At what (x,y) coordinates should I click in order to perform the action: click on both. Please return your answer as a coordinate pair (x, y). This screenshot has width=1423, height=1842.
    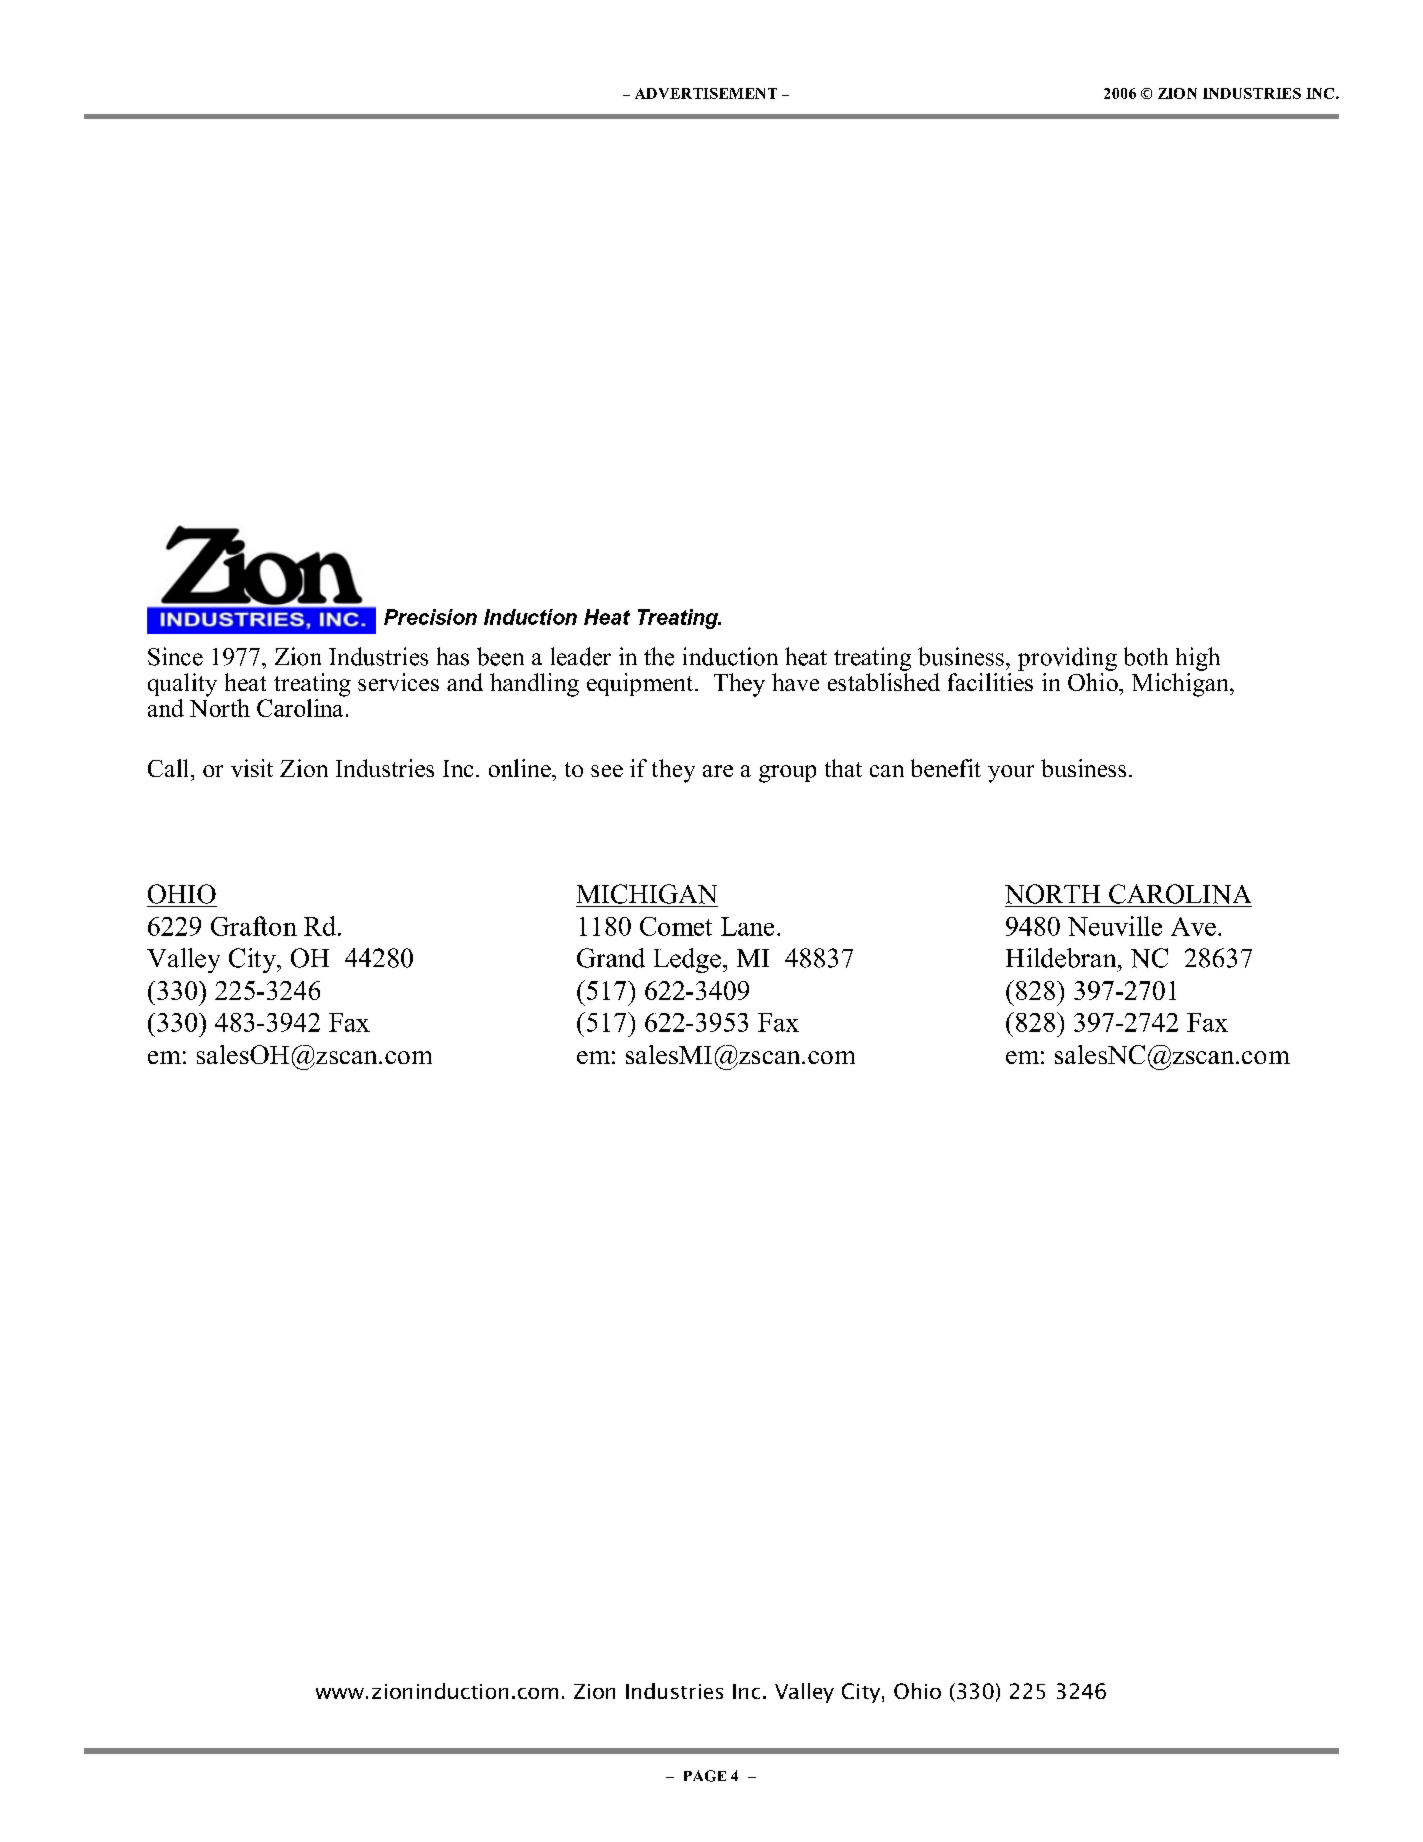
    Looking at the image, I should click on (1146, 656).
